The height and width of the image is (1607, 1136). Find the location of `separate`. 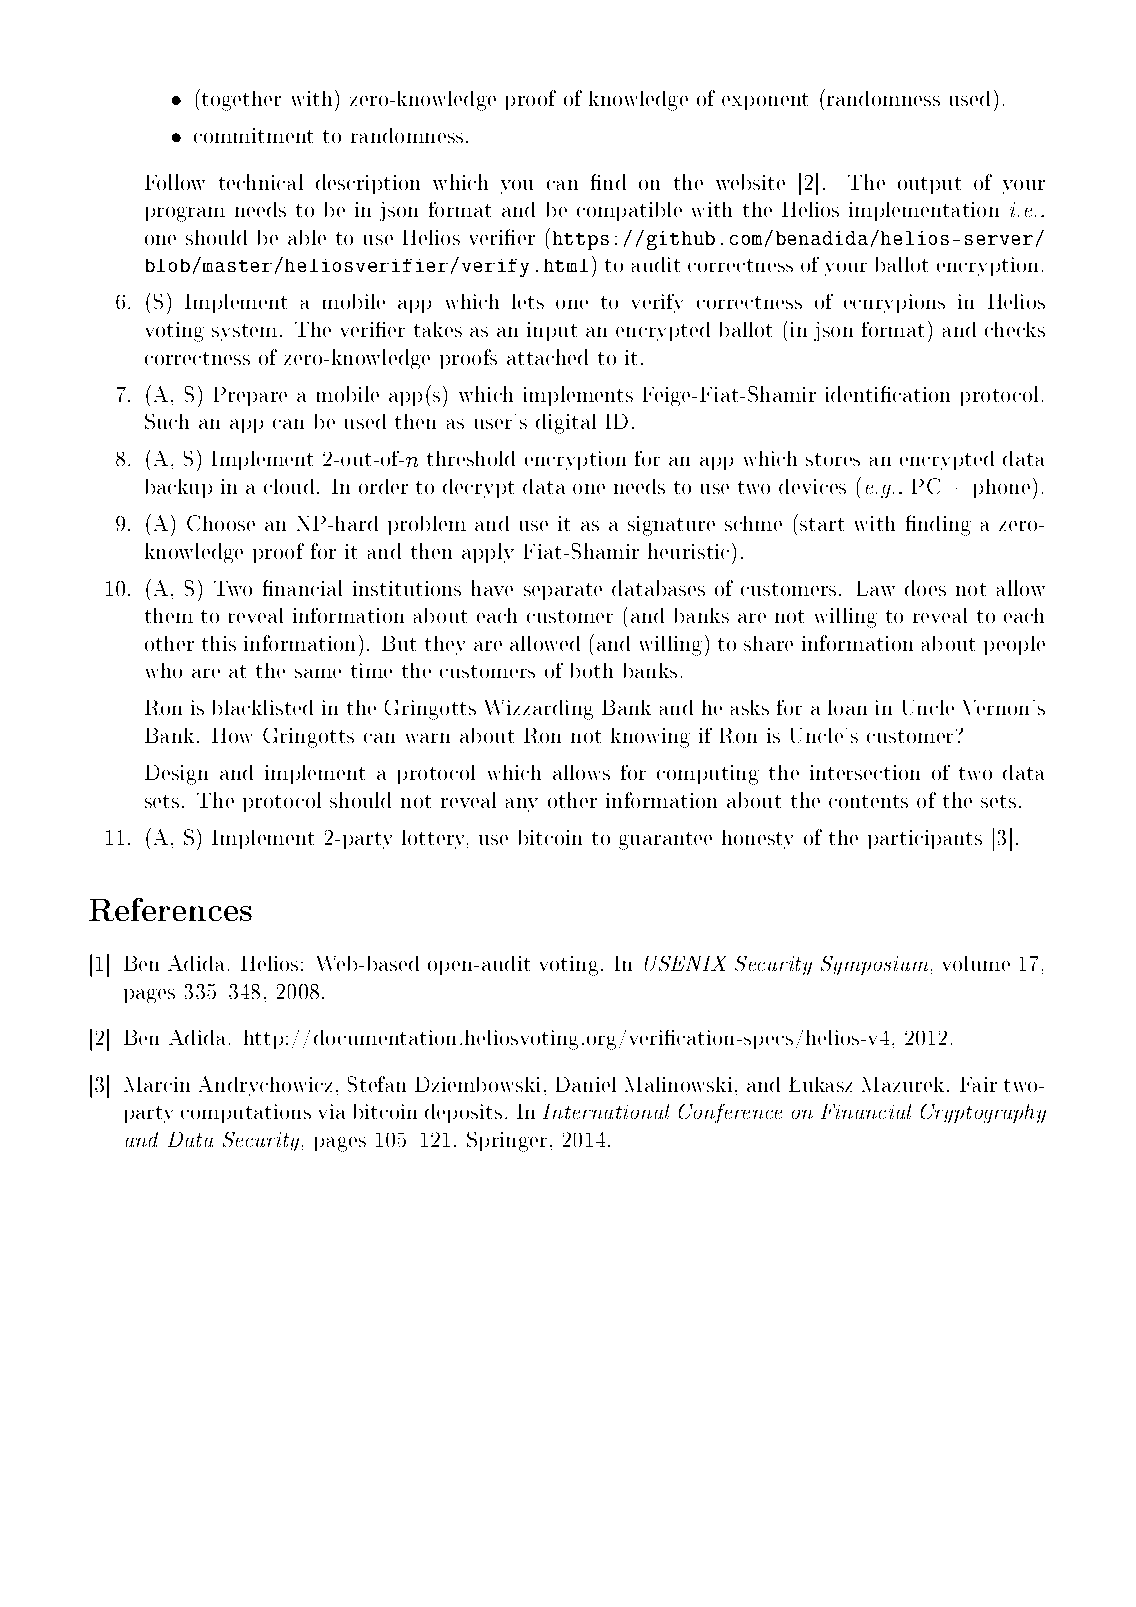

separate is located at coordinates (563, 591).
